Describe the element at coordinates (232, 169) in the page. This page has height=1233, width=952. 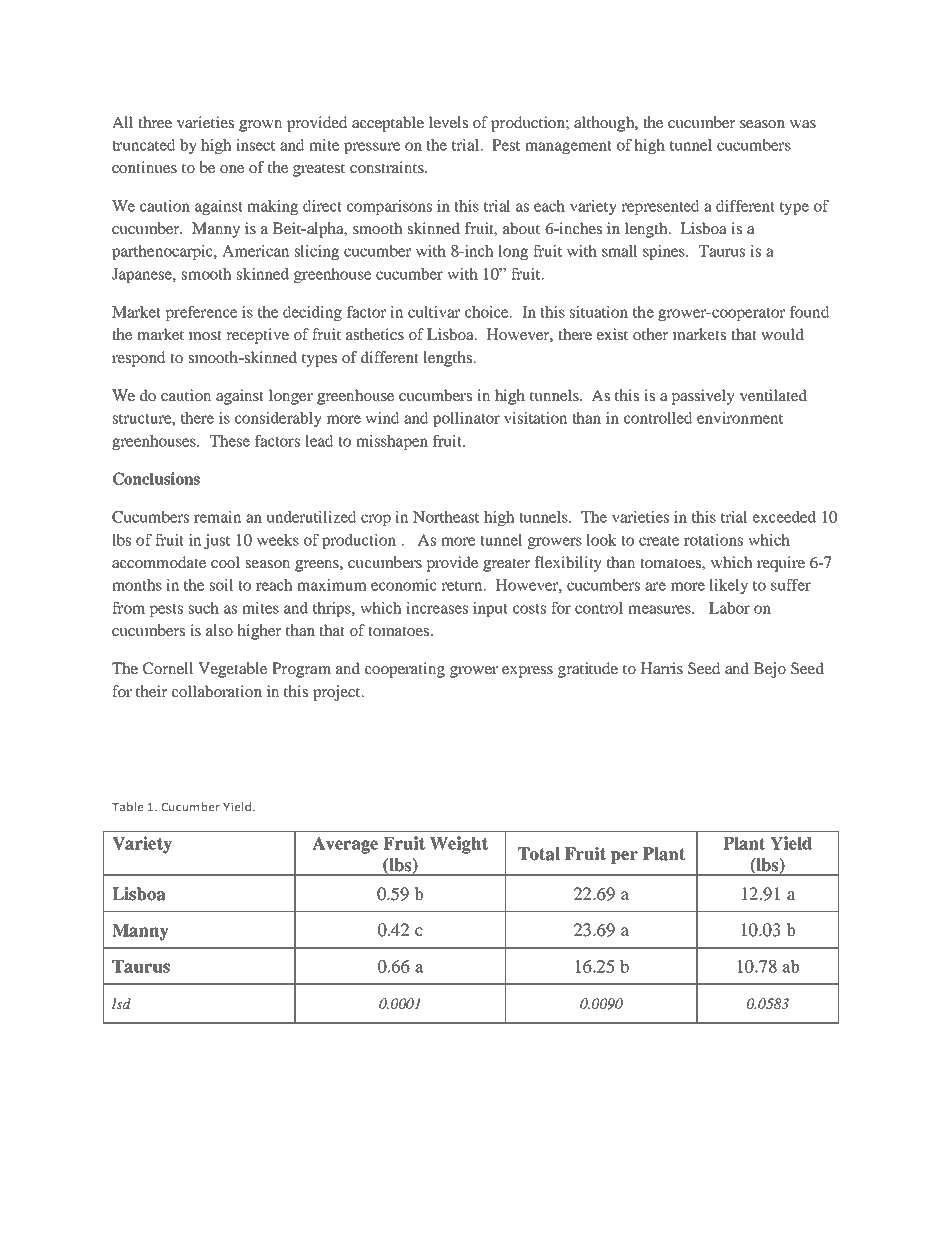
I see `one` at that location.
